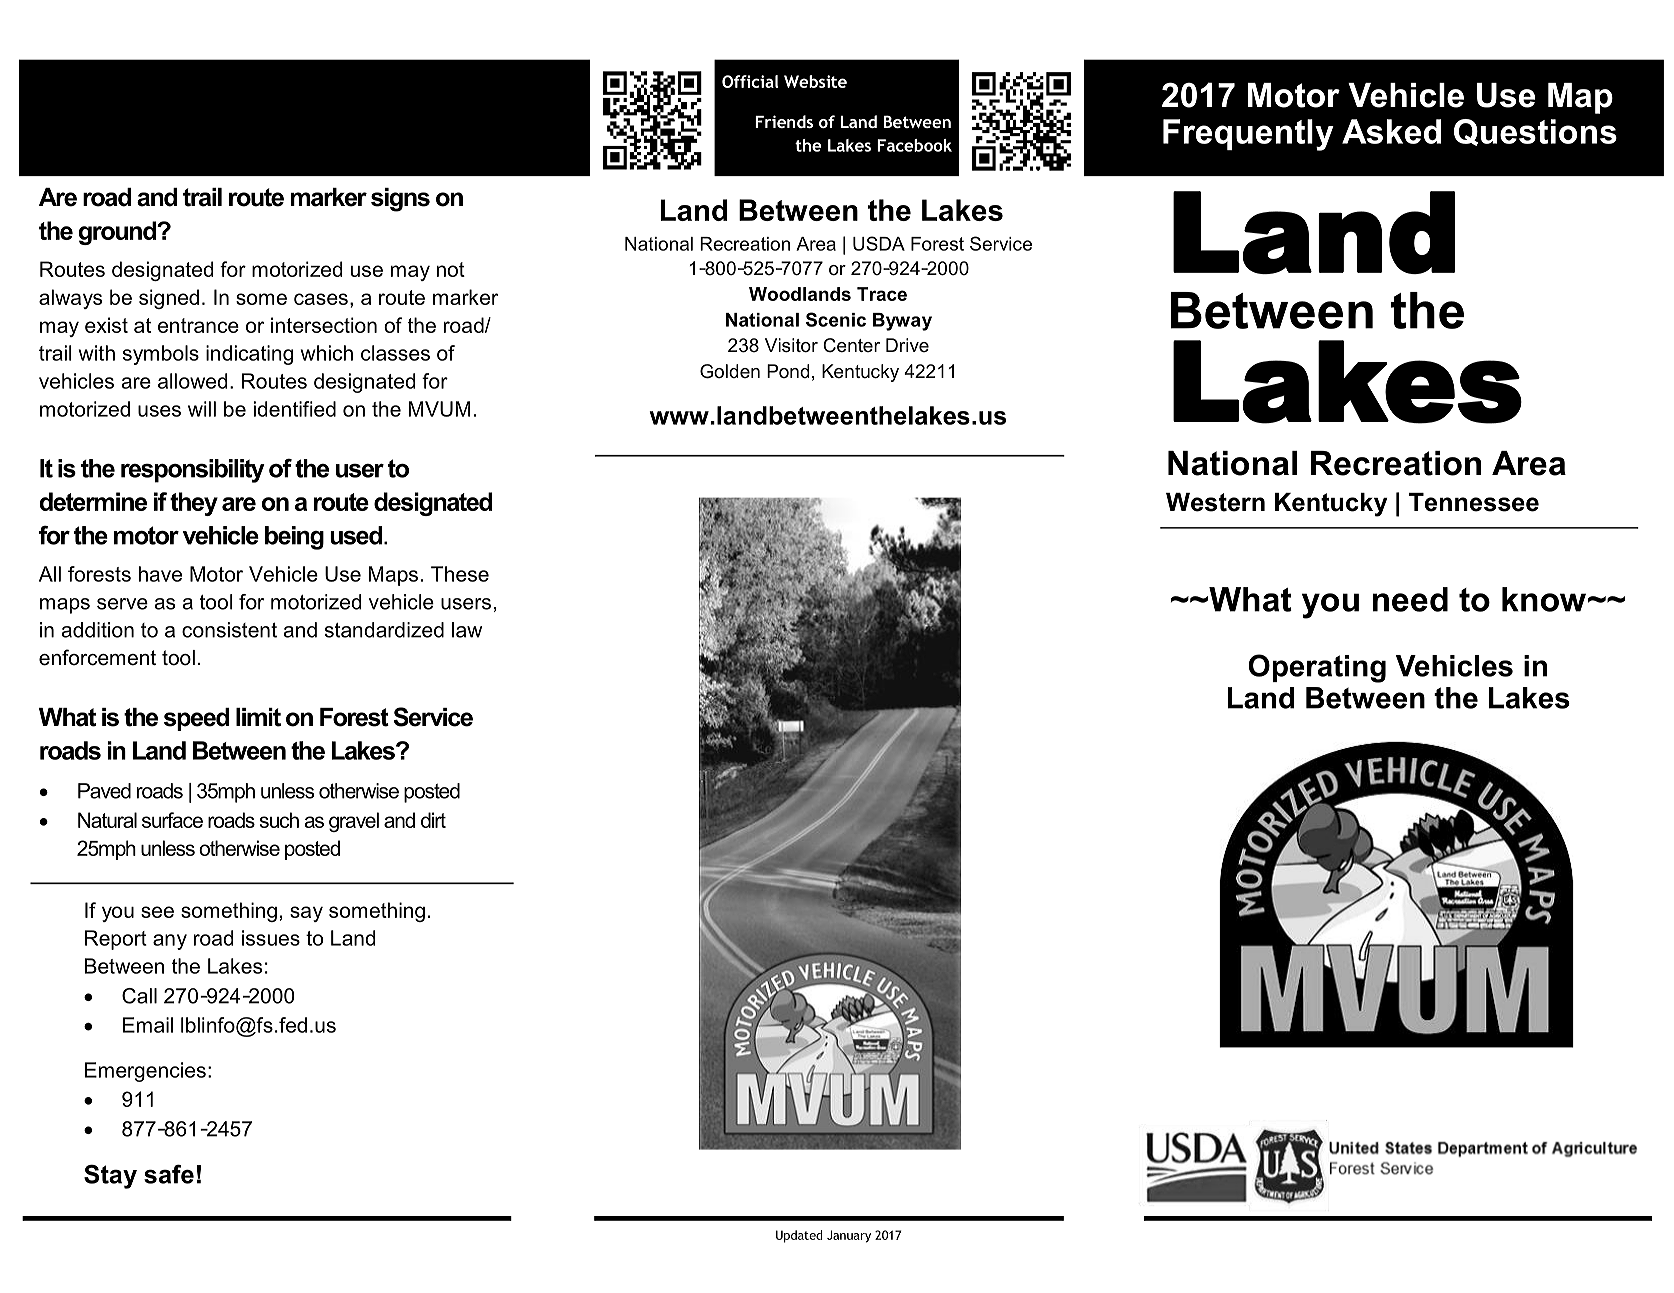 The width and height of the page is (1674, 1293). I want to click on Operating, so click(1317, 668).
